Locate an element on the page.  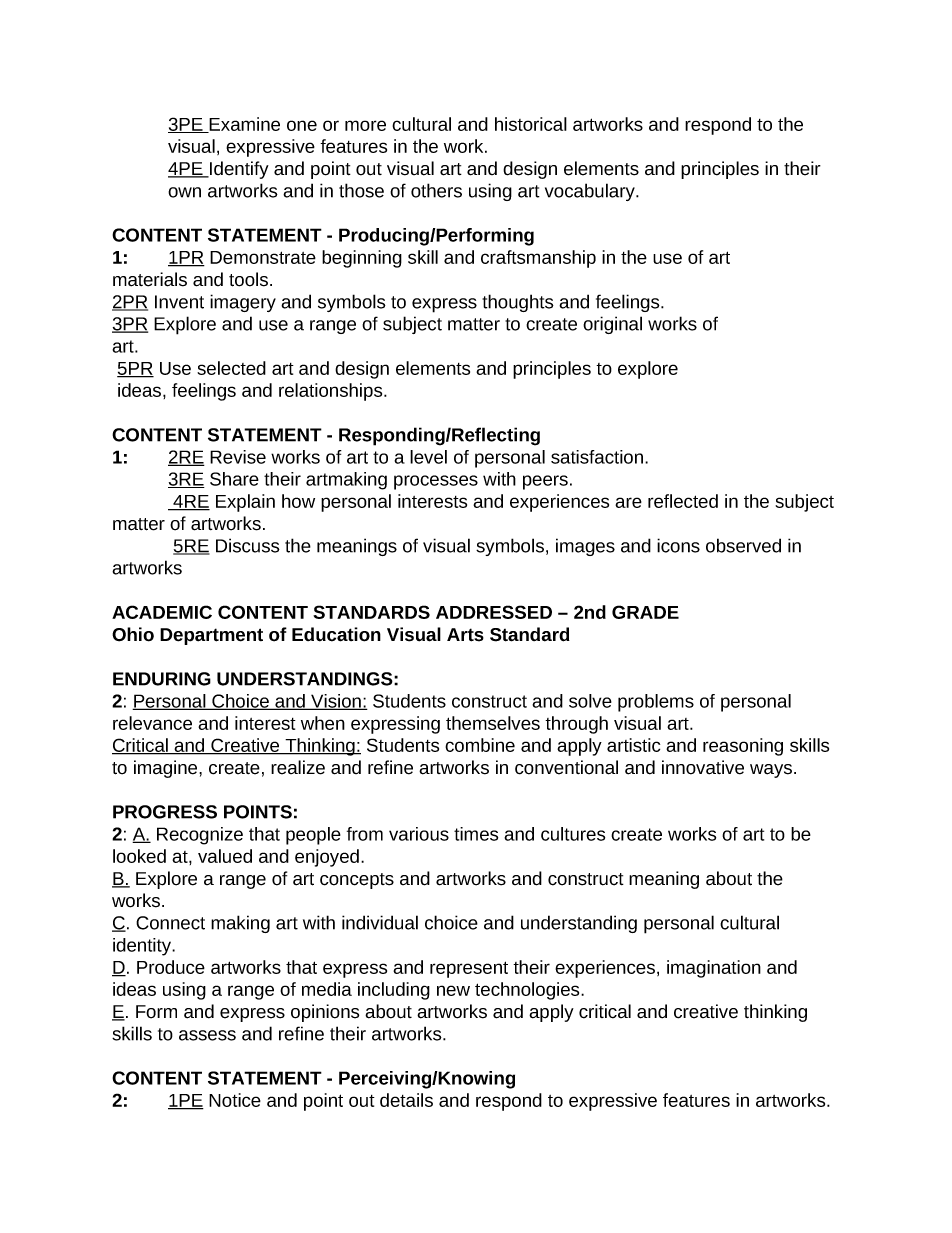
Revise is located at coordinates (238, 457).
